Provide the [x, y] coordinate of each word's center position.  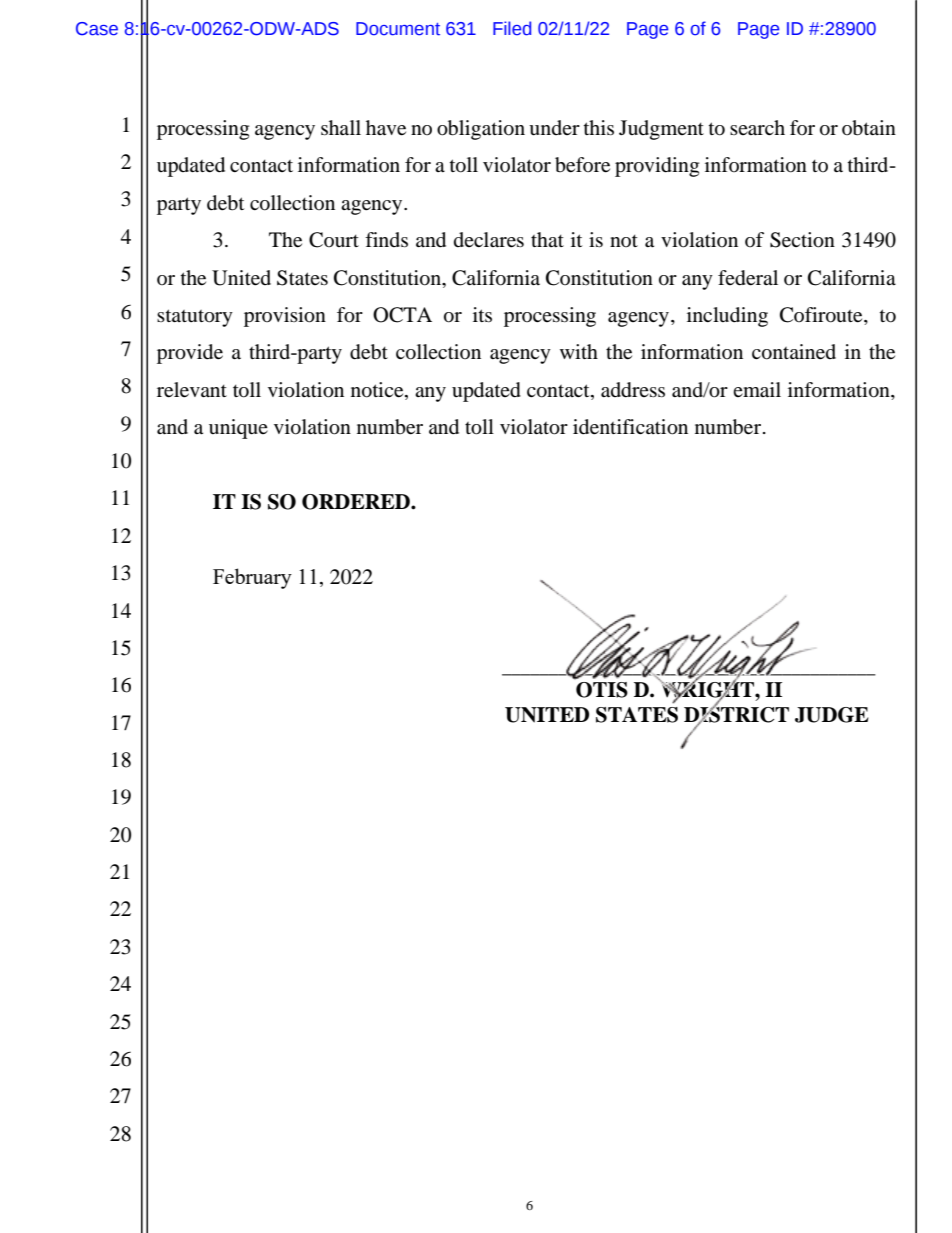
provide [190, 354]
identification [630, 427]
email [757, 390]
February [252, 578]
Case [97, 29]
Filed [512, 28]
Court [334, 240]
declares [489, 240]
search [757, 128]
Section [802, 240]
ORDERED [357, 502]
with [579, 351]
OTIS [602, 690]
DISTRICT [736, 715]
